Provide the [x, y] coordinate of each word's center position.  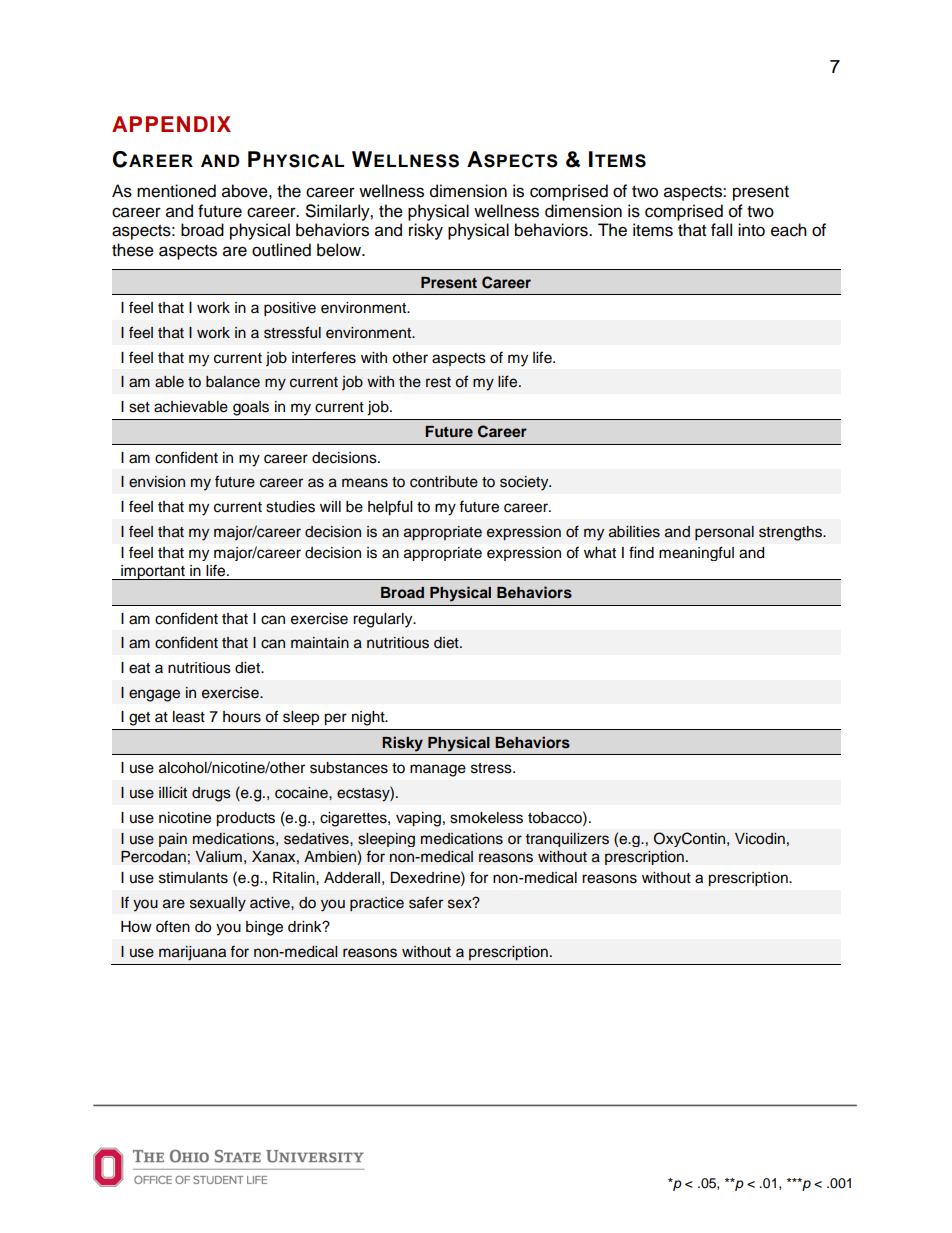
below [340, 250]
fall [721, 230]
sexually [218, 904]
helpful [390, 508]
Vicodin [760, 839]
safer [426, 902]
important [153, 572]
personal [724, 533]
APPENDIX [171, 124]
